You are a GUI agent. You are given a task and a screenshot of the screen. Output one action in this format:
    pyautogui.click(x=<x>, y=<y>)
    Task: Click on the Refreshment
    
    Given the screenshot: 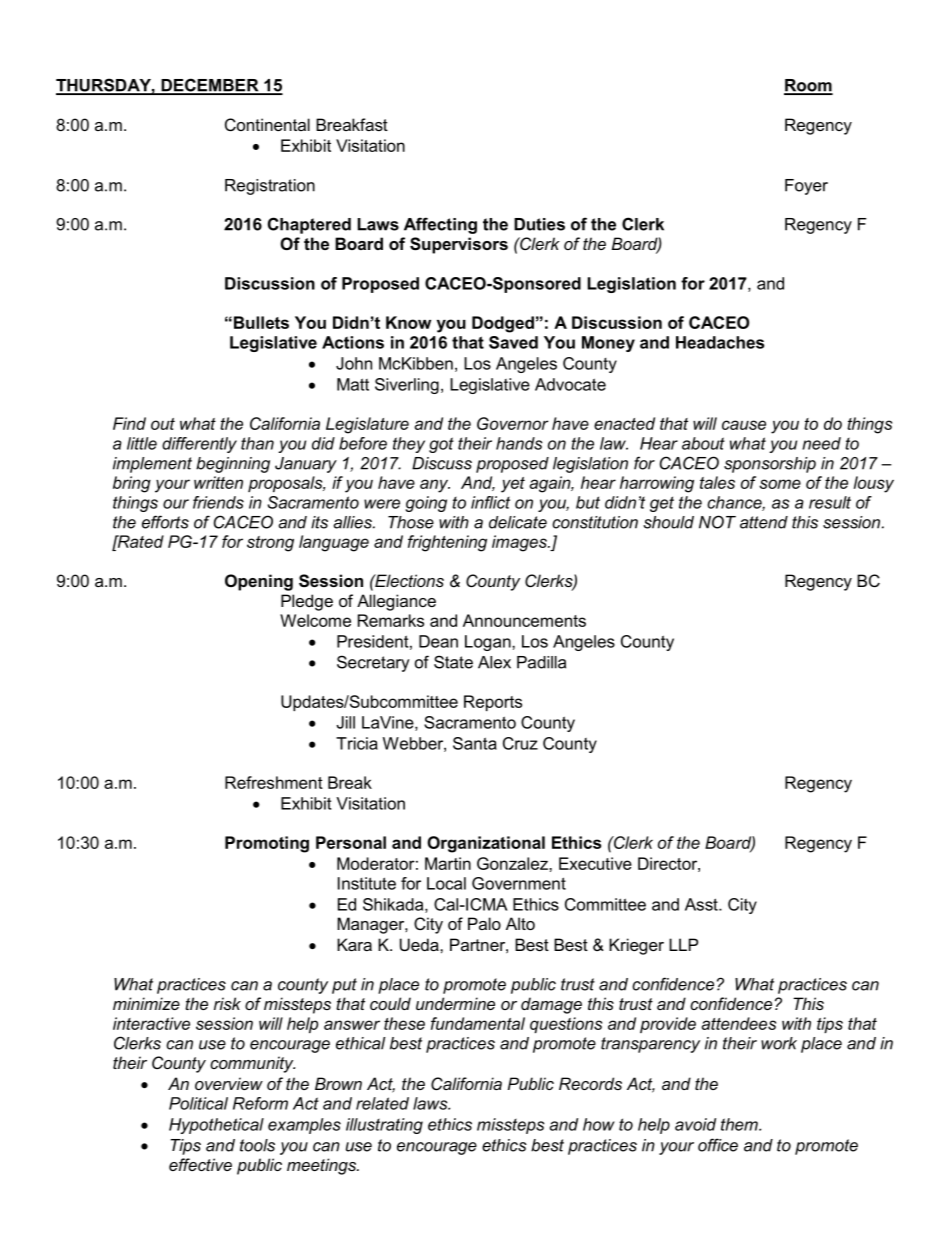 What is the action you would take?
    pyautogui.click(x=274, y=782)
